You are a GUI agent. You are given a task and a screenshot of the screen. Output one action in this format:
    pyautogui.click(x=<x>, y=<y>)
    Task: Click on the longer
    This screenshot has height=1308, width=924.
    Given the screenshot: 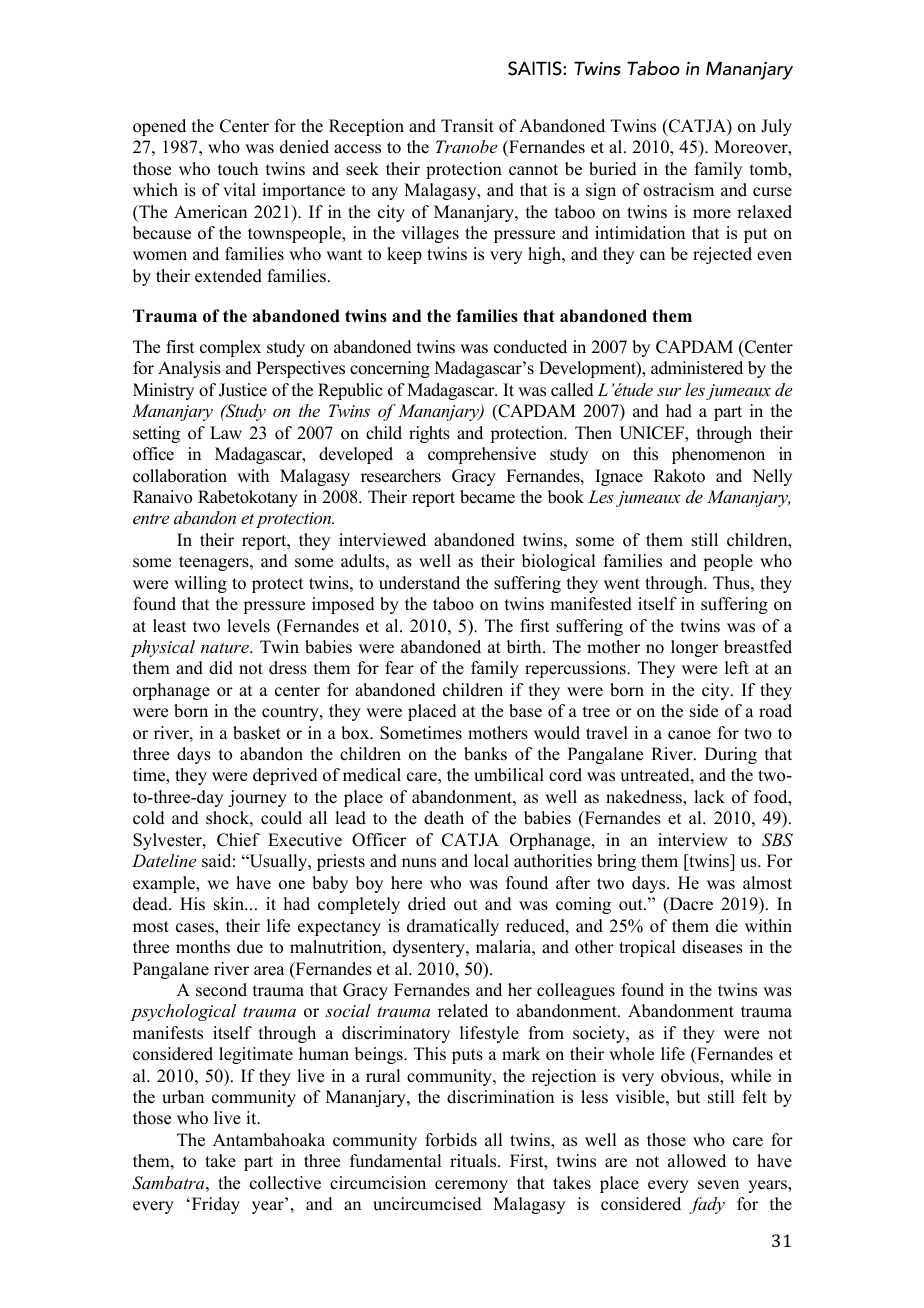 What is the action you would take?
    pyautogui.click(x=694, y=648)
